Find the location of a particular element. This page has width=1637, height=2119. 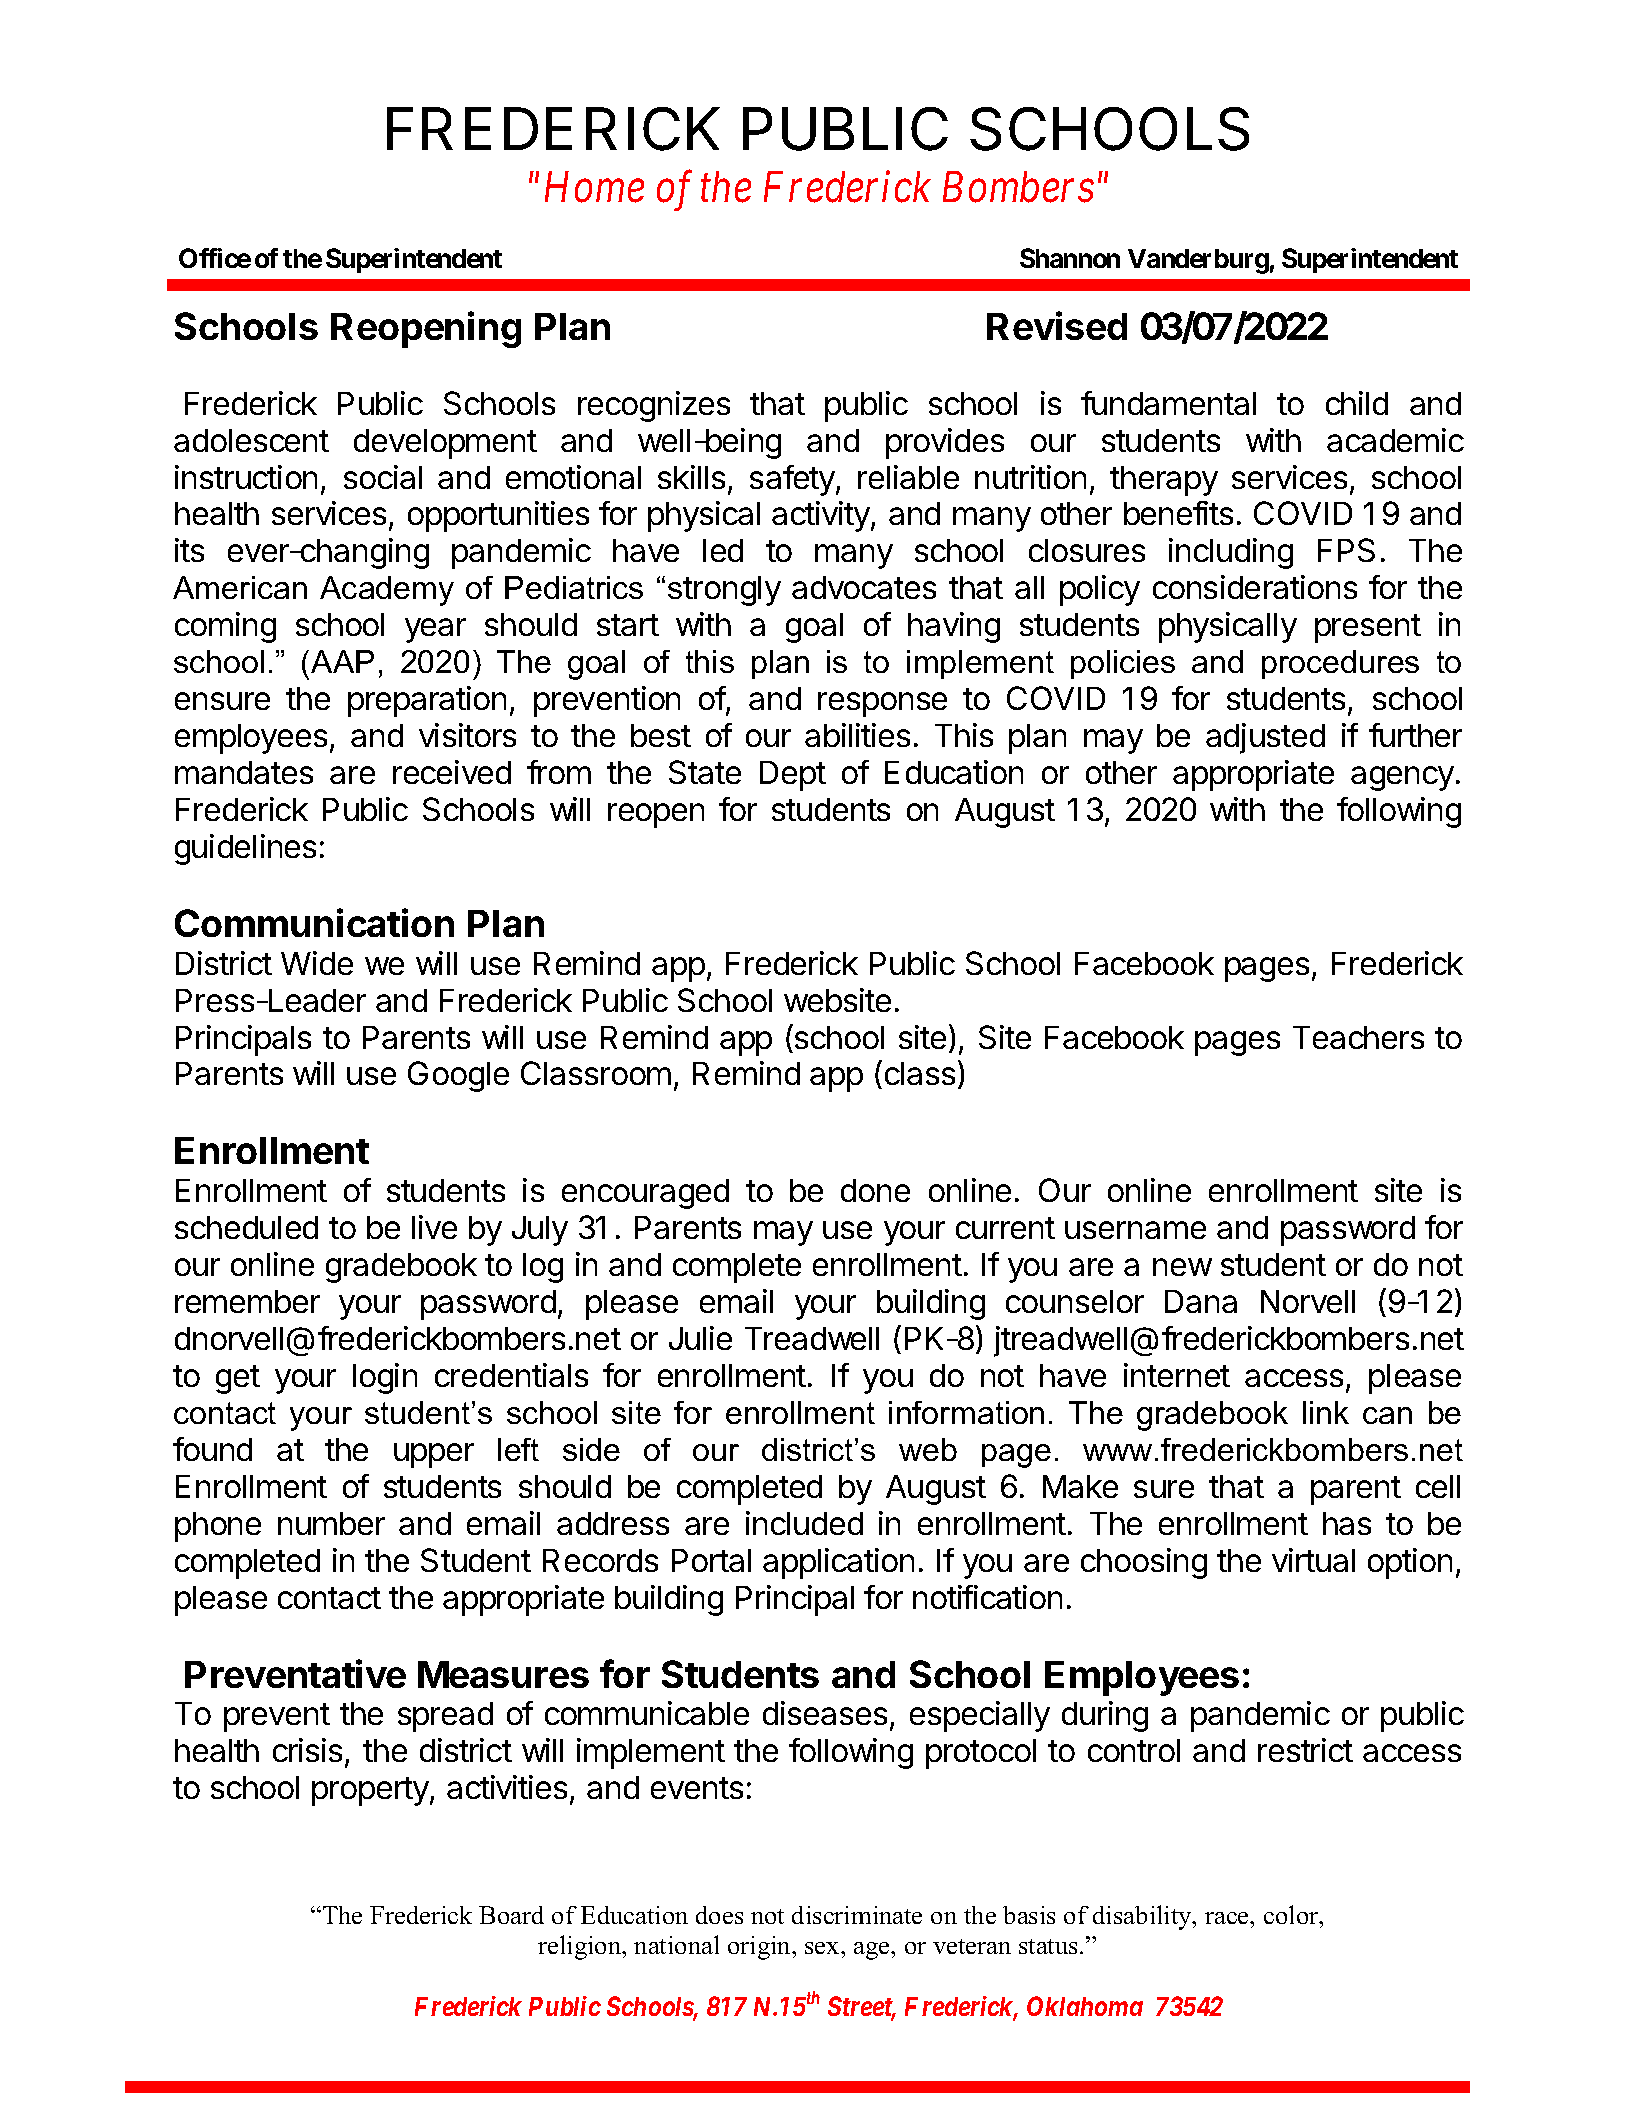

done is located at coordinates (875, 1190).
